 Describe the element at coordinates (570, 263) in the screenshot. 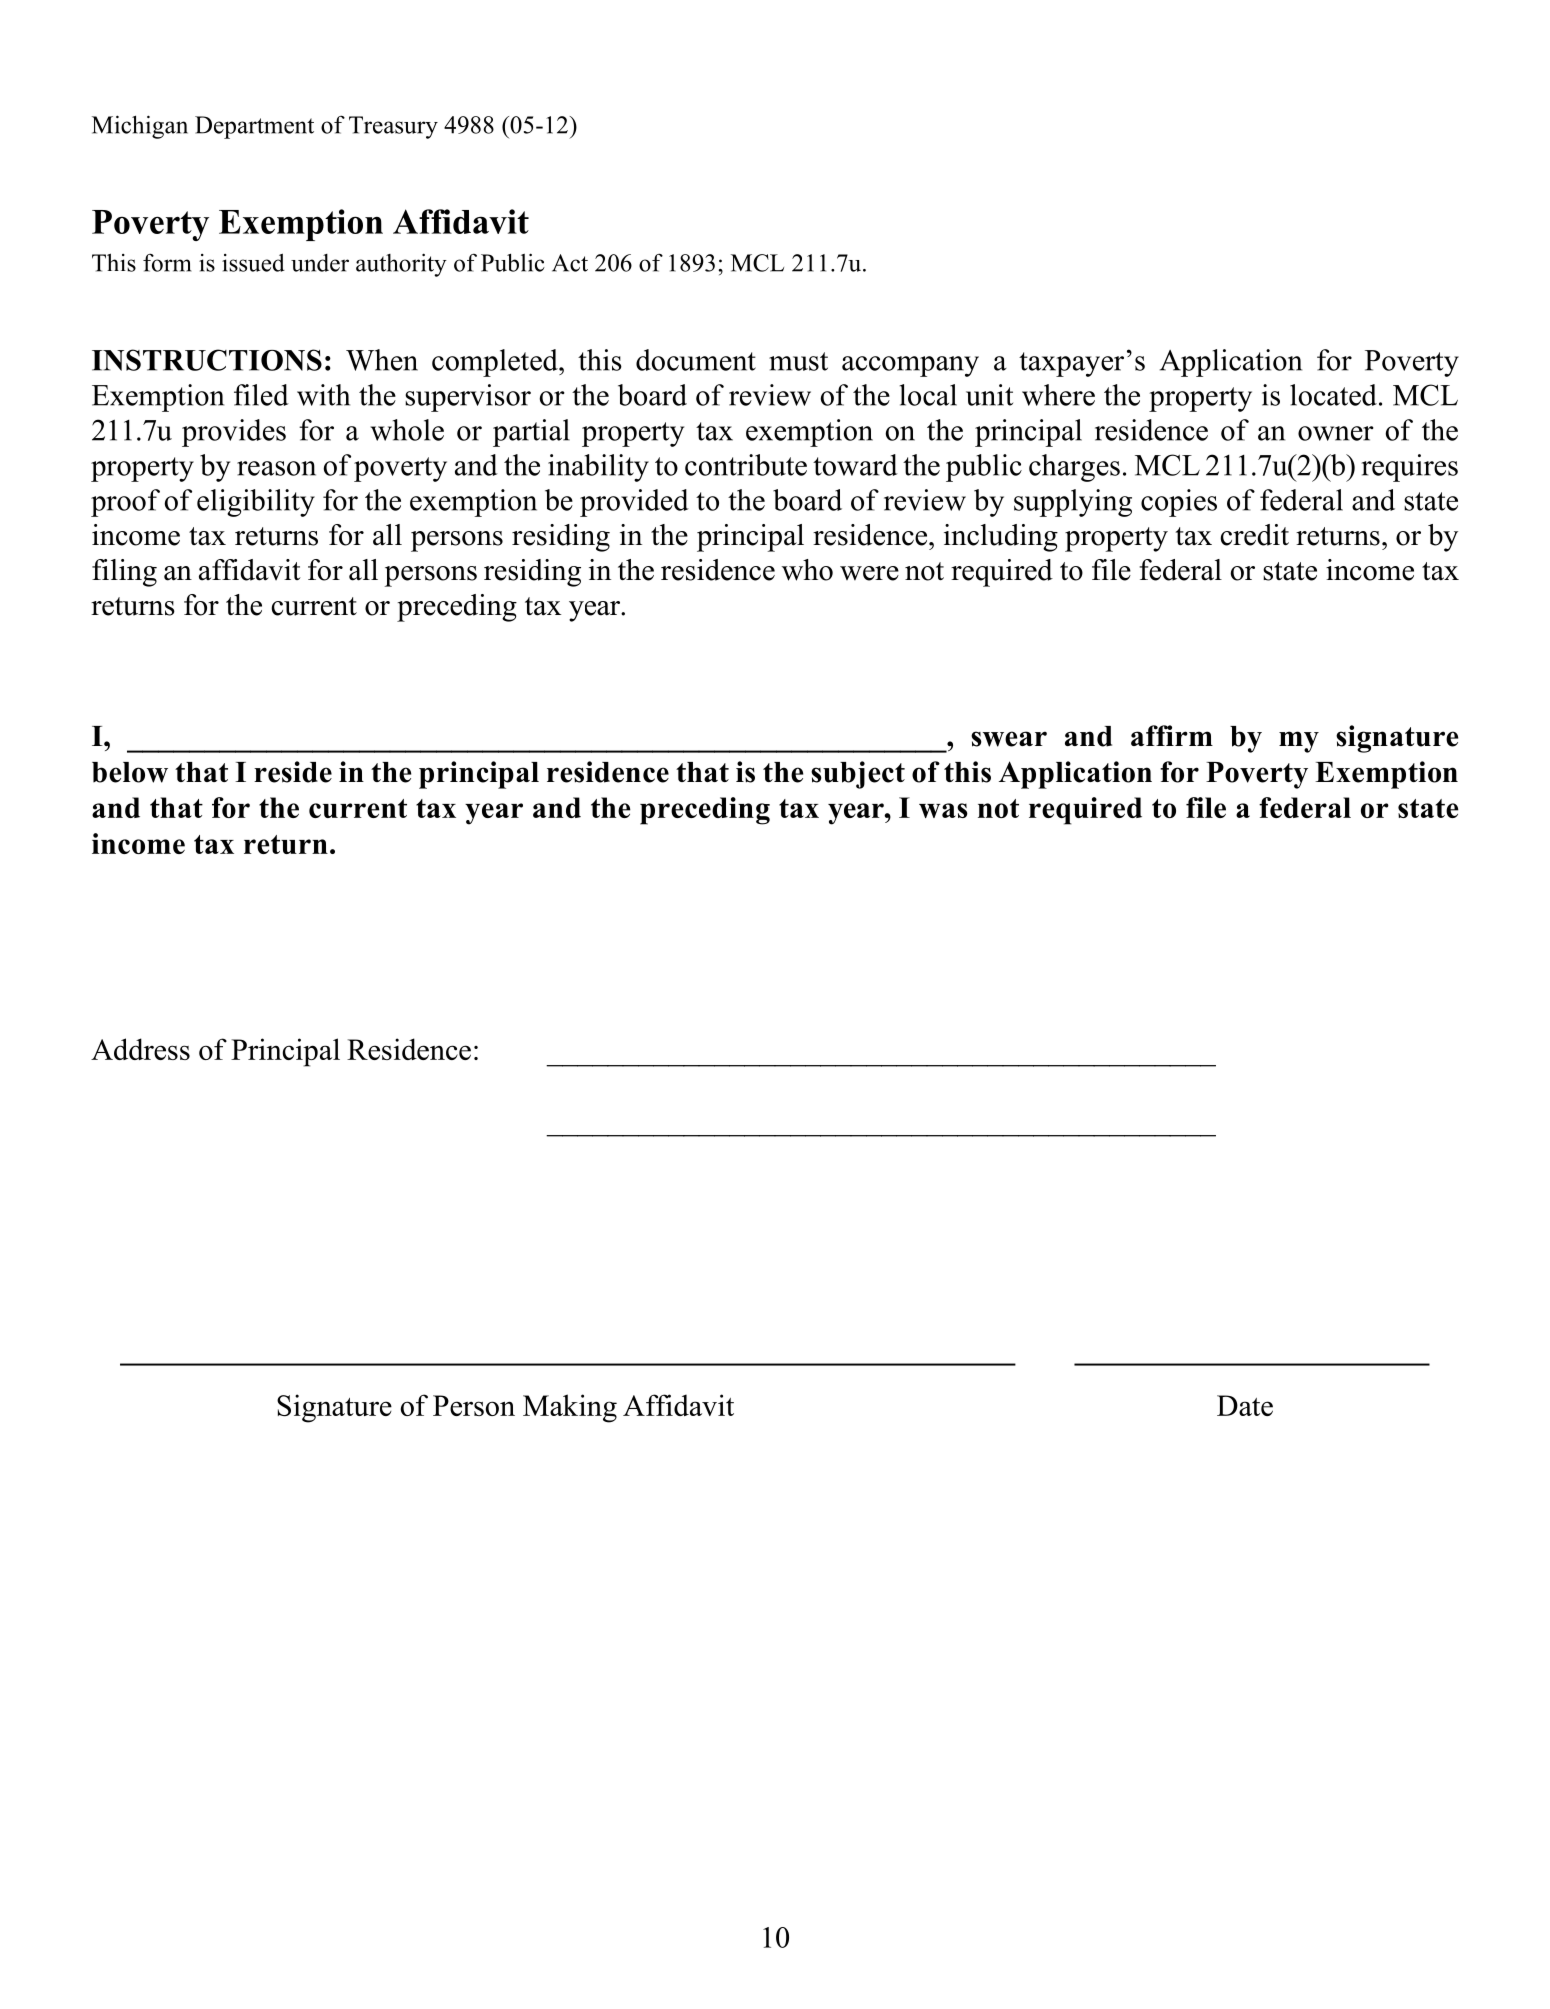

I see `Act` at that location.
